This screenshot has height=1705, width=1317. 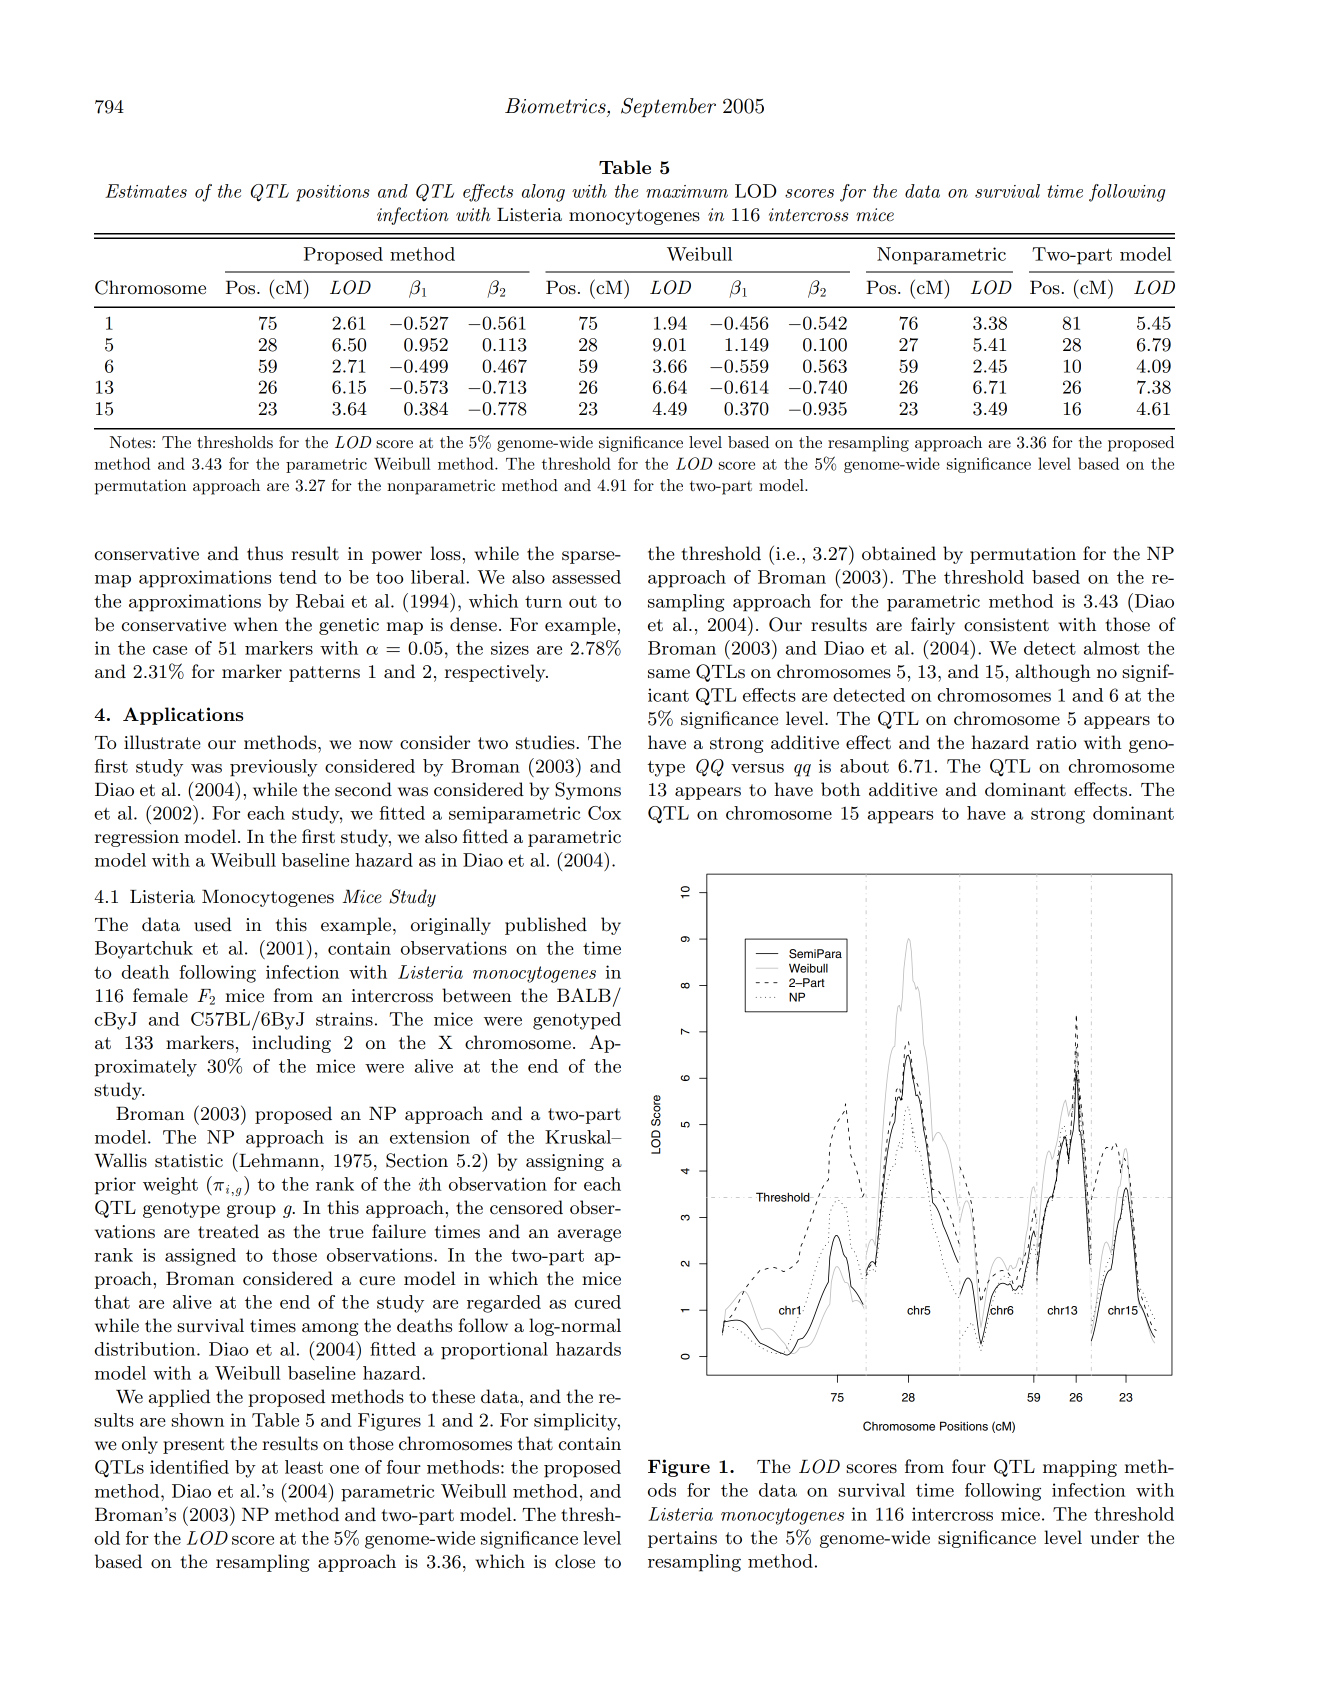 I want to click on September, so click(x=668, y=107).
